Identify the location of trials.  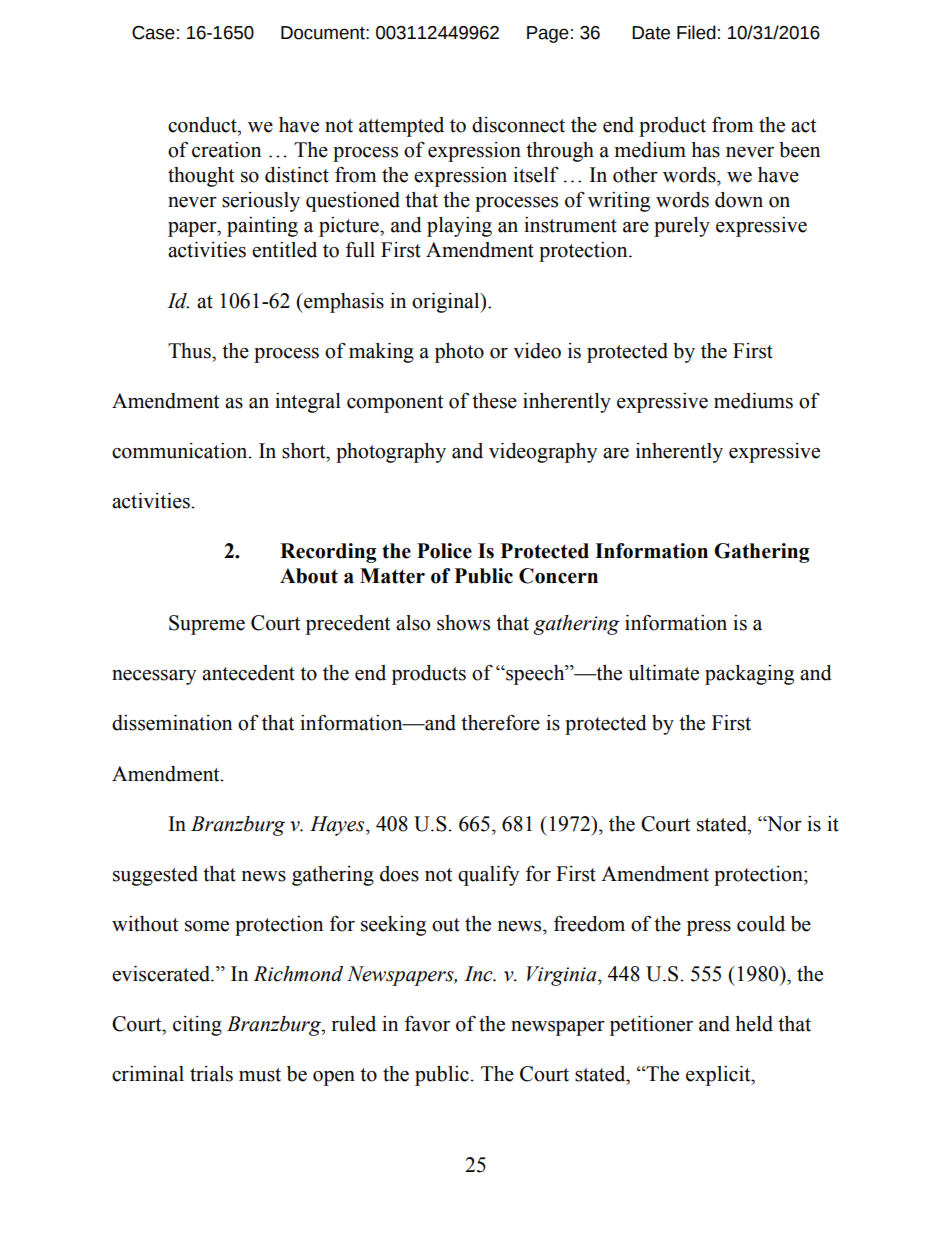
(211, 1074).
